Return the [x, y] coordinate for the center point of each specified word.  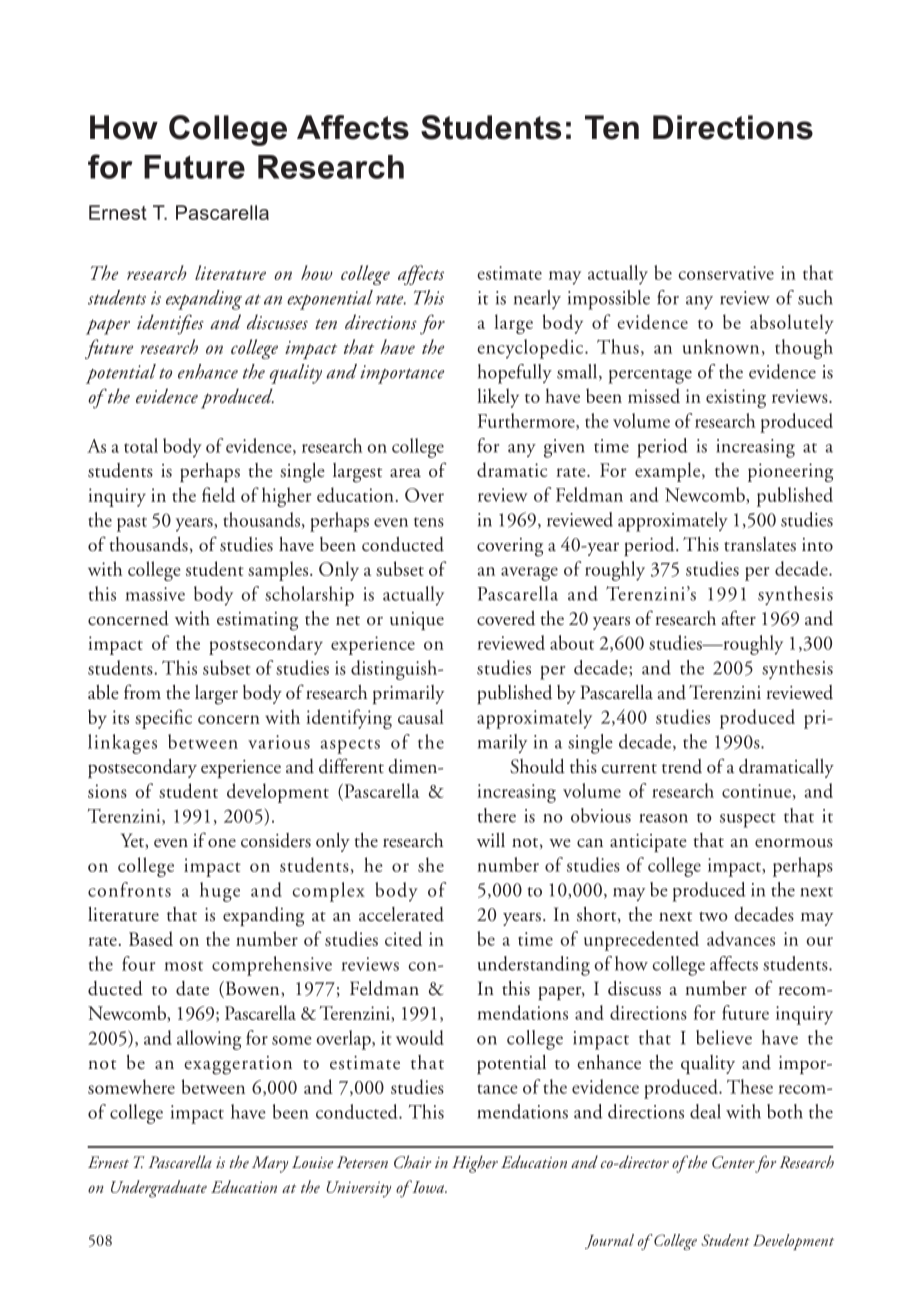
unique [417, 621]
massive [155, 594]
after [738, 618]
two [713, 917]
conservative [726, 273]
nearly [537, 299]
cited [403, 938]
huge [220, 892]
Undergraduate [159, 1189]
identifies [170, 324]
